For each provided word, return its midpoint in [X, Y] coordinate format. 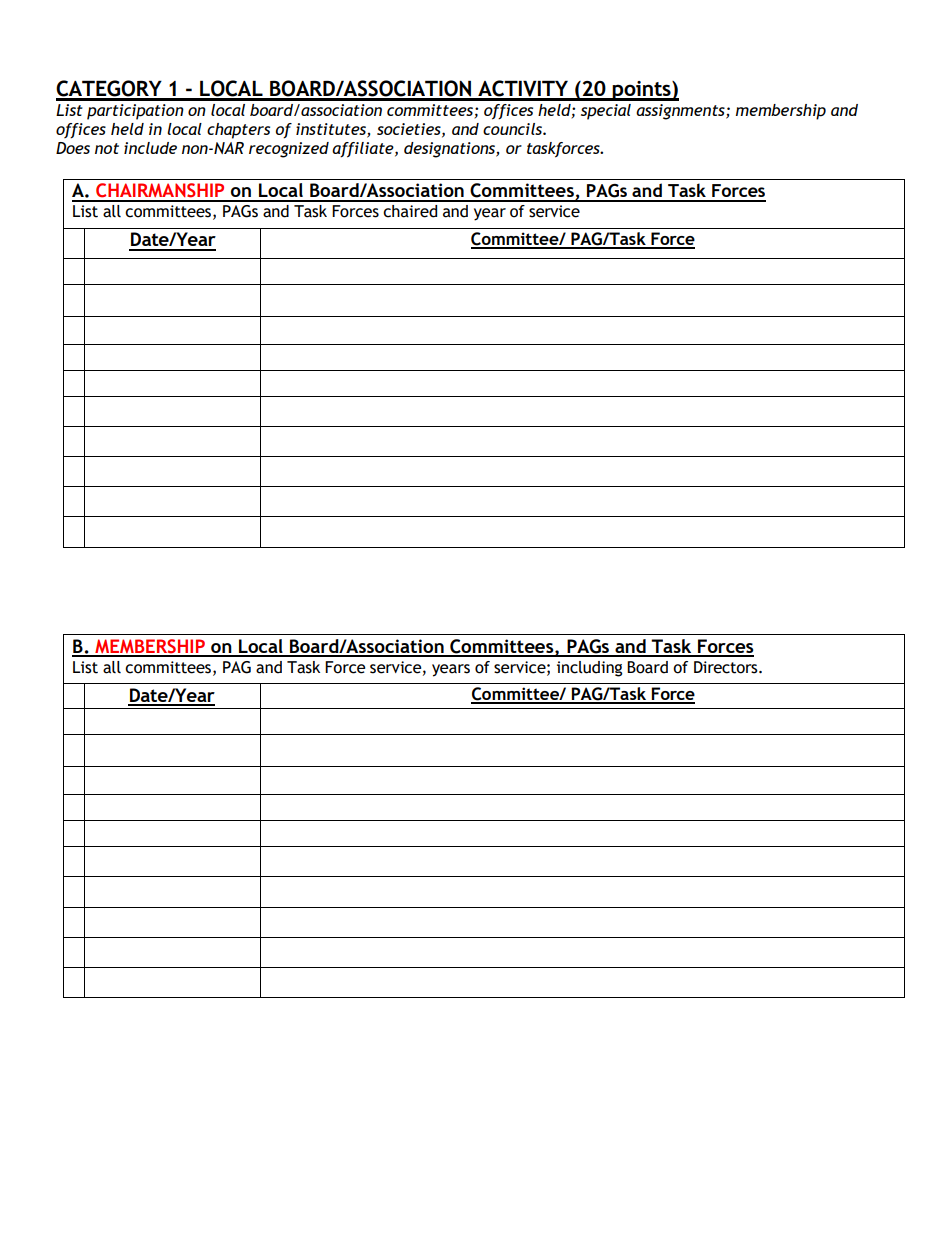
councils [513, 129]
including [589, 669]
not [107, 148]
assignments [681, 112]
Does [73, 148]
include [150, 148]
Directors [727, 667]
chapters [238, 131]
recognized [289, 150]
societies [410, 130]
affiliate [364, 150]
